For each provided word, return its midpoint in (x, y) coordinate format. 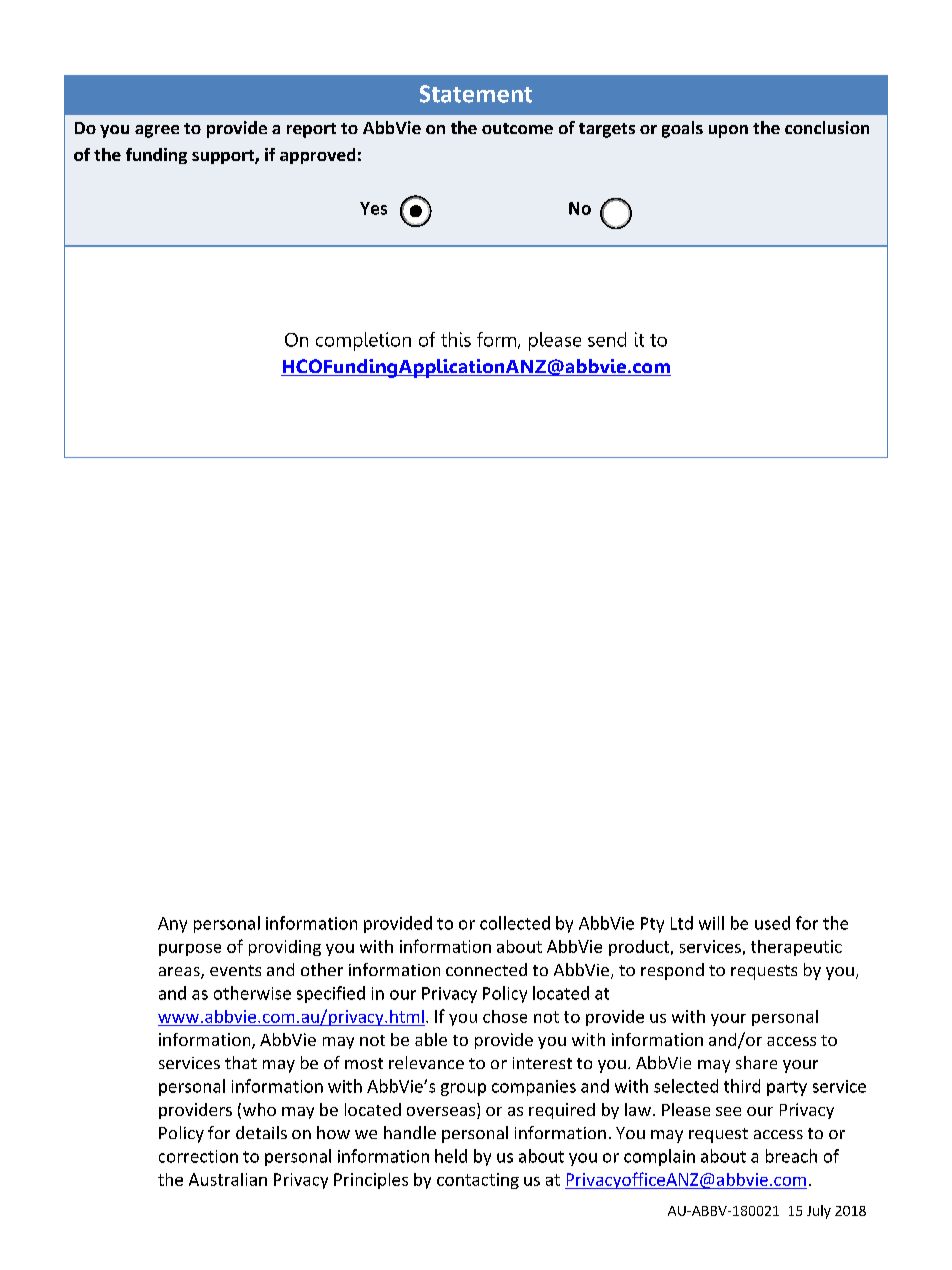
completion (363, 341)
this (456, 339)
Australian (228, 1179)
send (607, 339)
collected (515, 923)
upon (728, 131)
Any (172, 925)
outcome (517, 128)
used (772, 923)
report (311, 130)
